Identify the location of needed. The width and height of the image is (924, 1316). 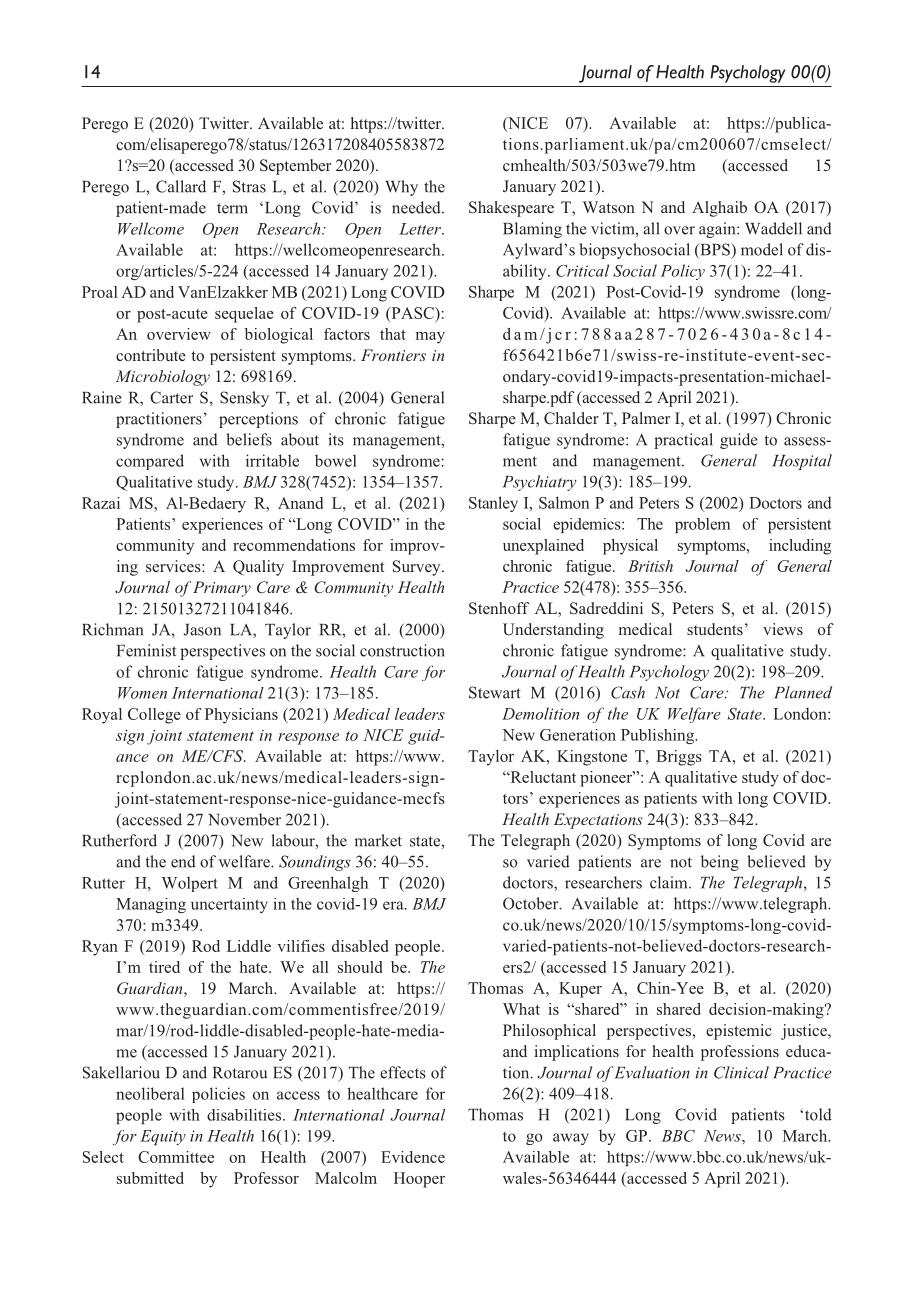
(417, 207).
